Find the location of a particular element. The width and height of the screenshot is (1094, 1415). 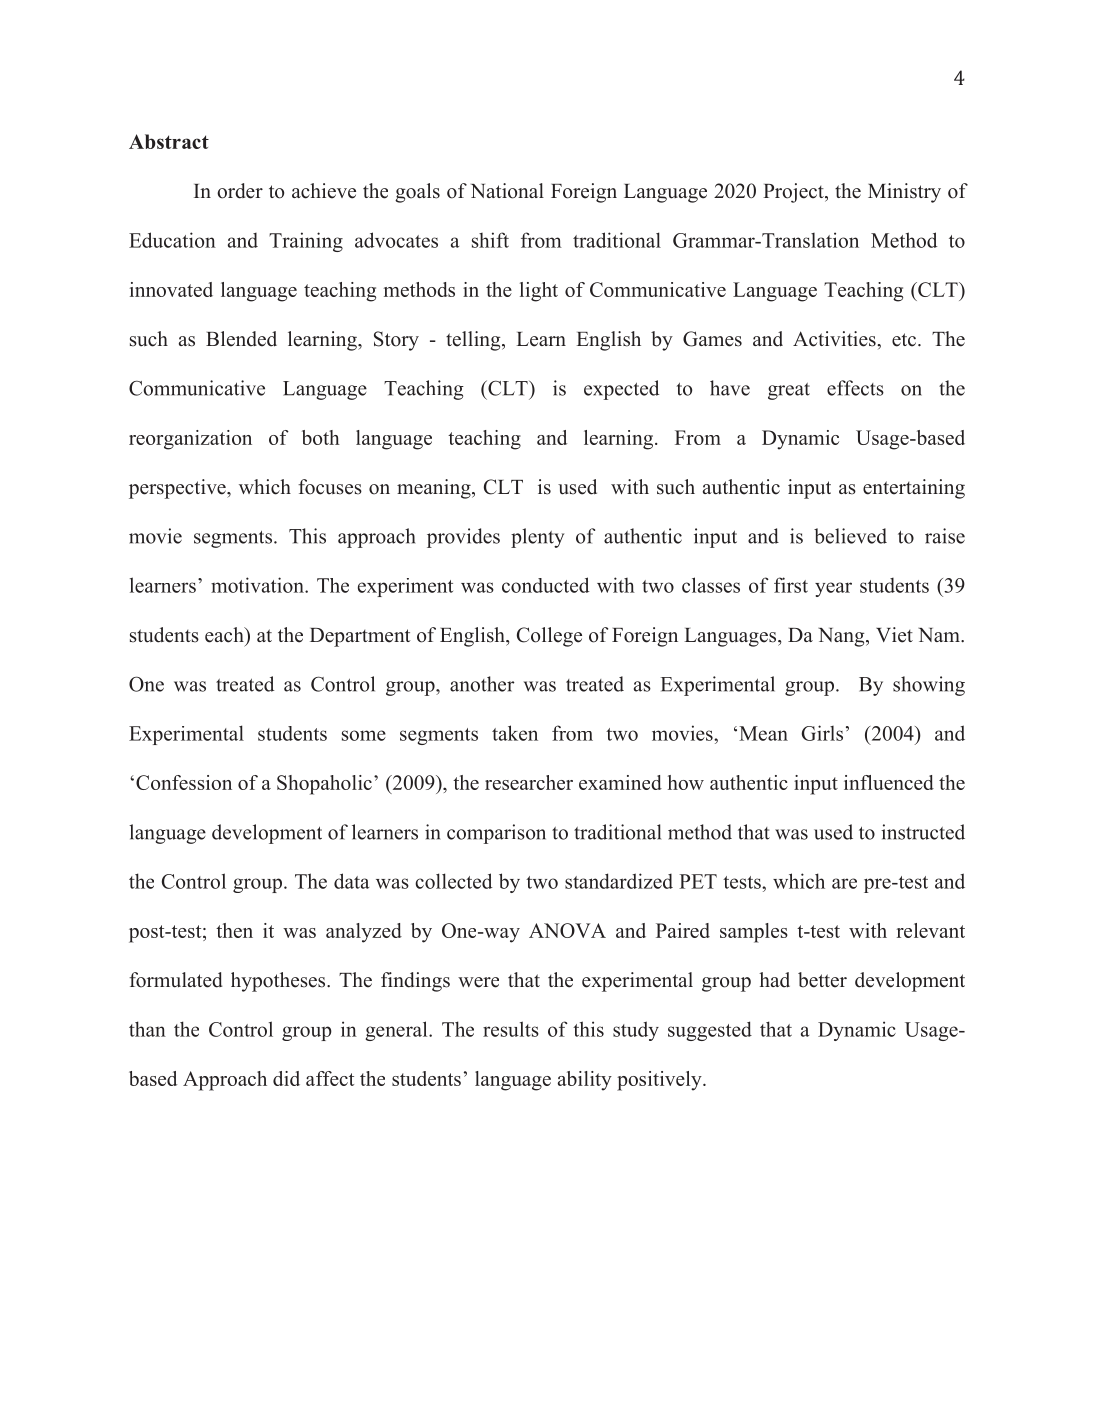

motivation is located at coordinates (258, 585).
